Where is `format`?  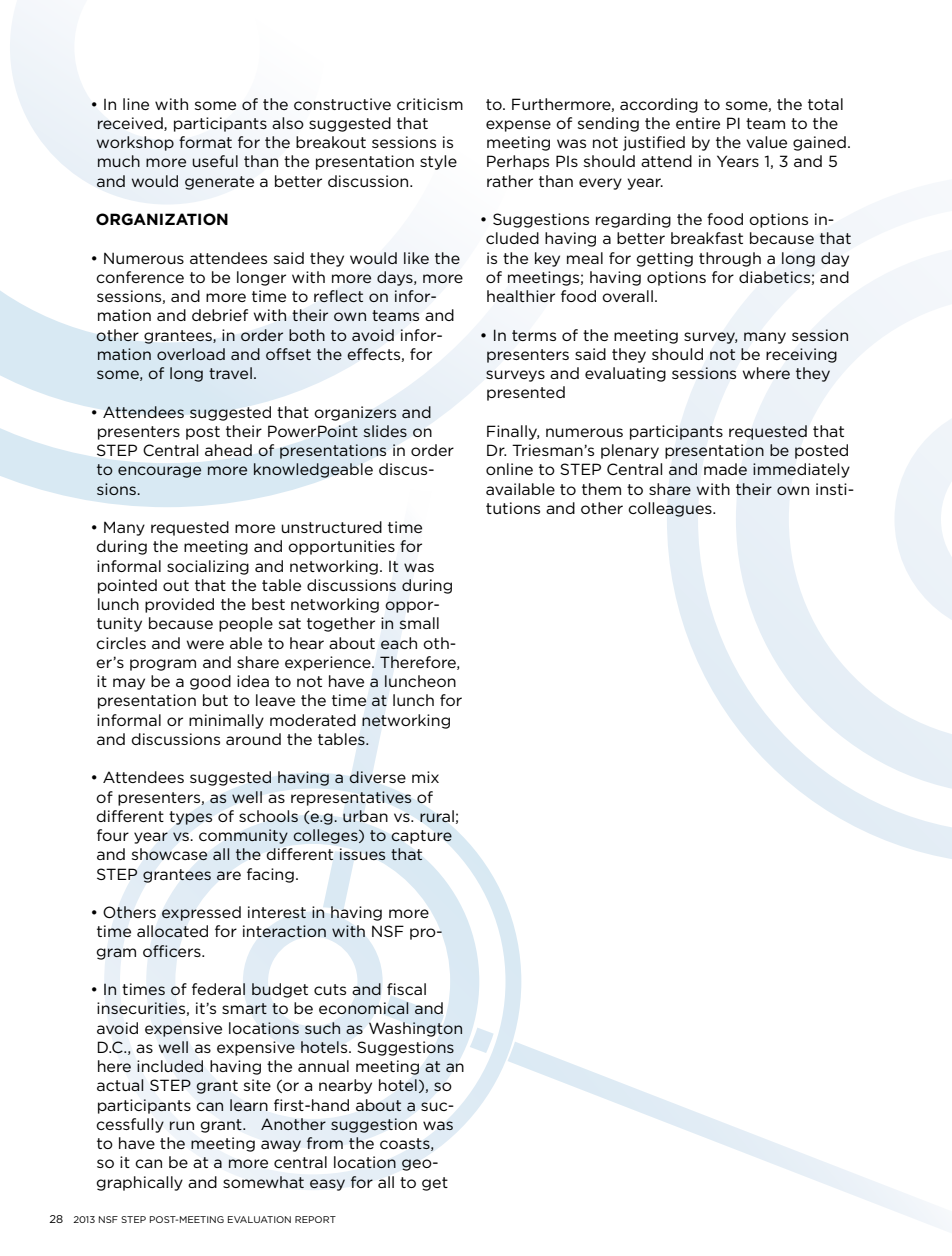 format is located at coordinates (205, 142).
